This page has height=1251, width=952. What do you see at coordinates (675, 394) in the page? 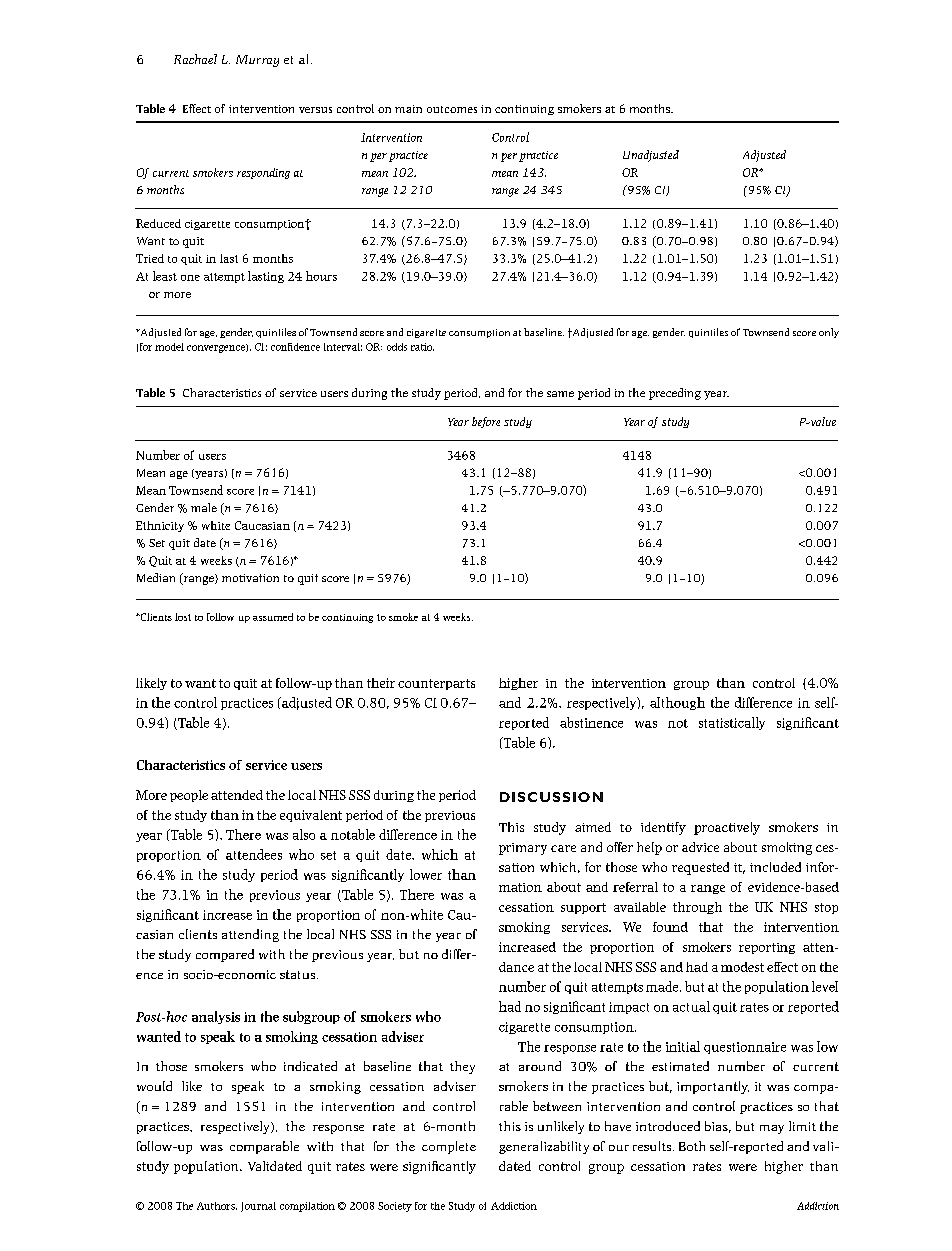
I see `preceding` at bounding box center [675, 394].
